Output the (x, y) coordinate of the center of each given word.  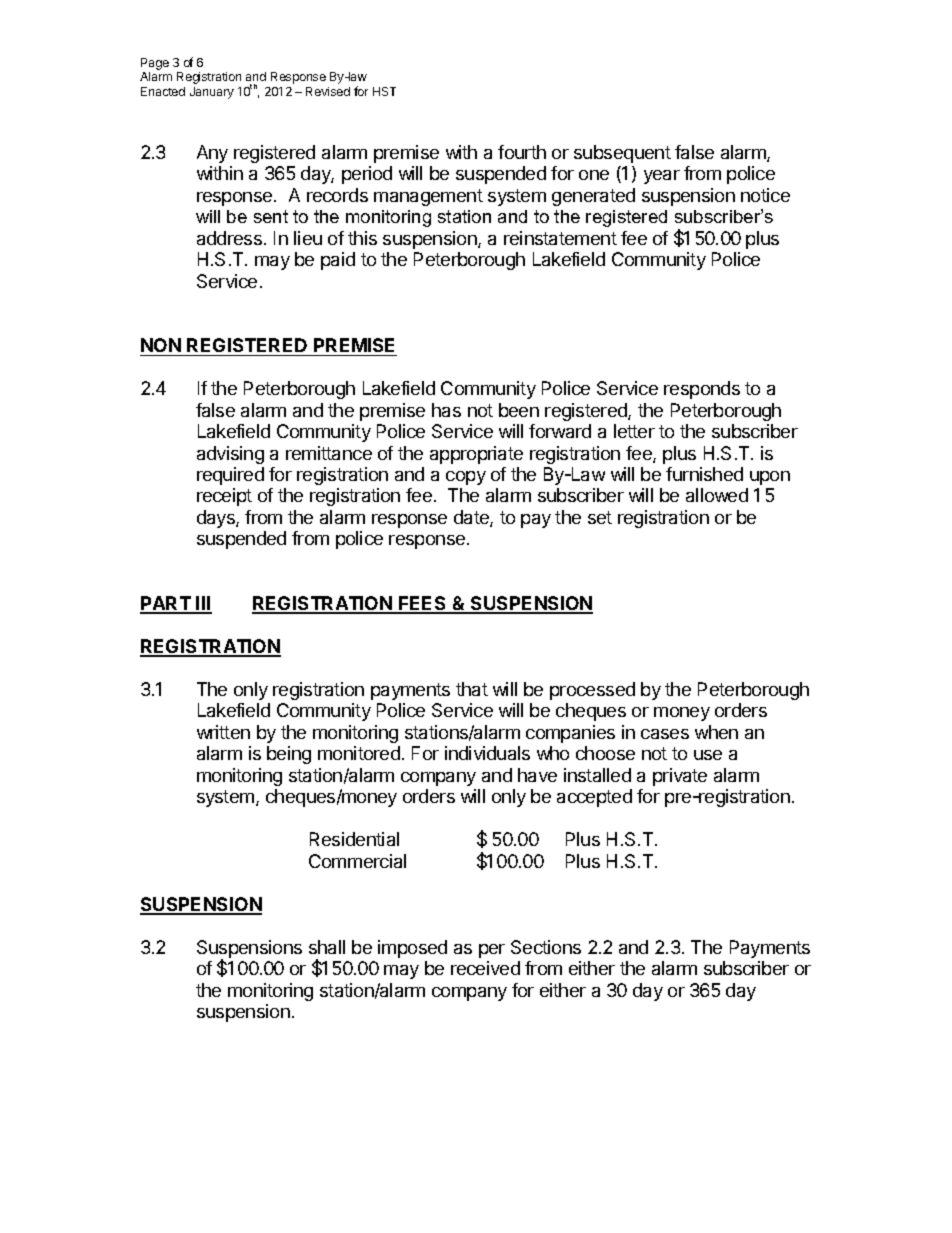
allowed (717, 495)
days (217, 519)
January (212, 93)
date (472, 518)
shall (327, 947)
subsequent (622, 154)
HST (384, 91)
